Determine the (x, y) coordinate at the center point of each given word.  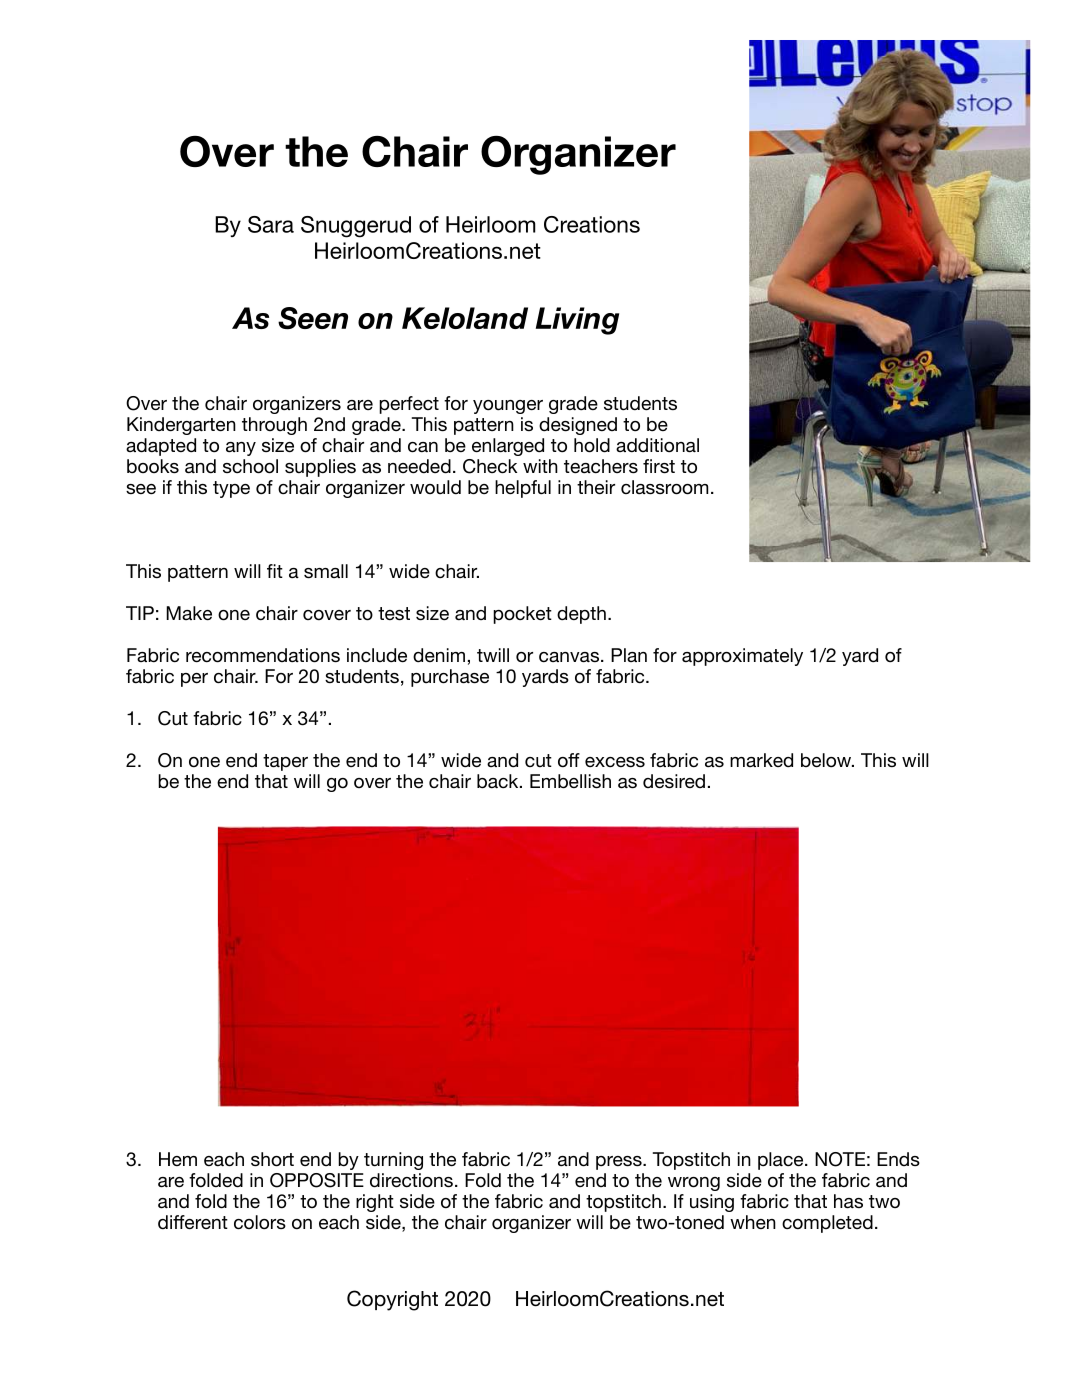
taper (285, 762)
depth (581, 615)
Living (577, 321)
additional (657, 445)
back (499, 781)
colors (260, 1222)
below (827, 760)
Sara (271, 224)
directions (411, 1180)
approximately (742, 657)
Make (189, 613)
